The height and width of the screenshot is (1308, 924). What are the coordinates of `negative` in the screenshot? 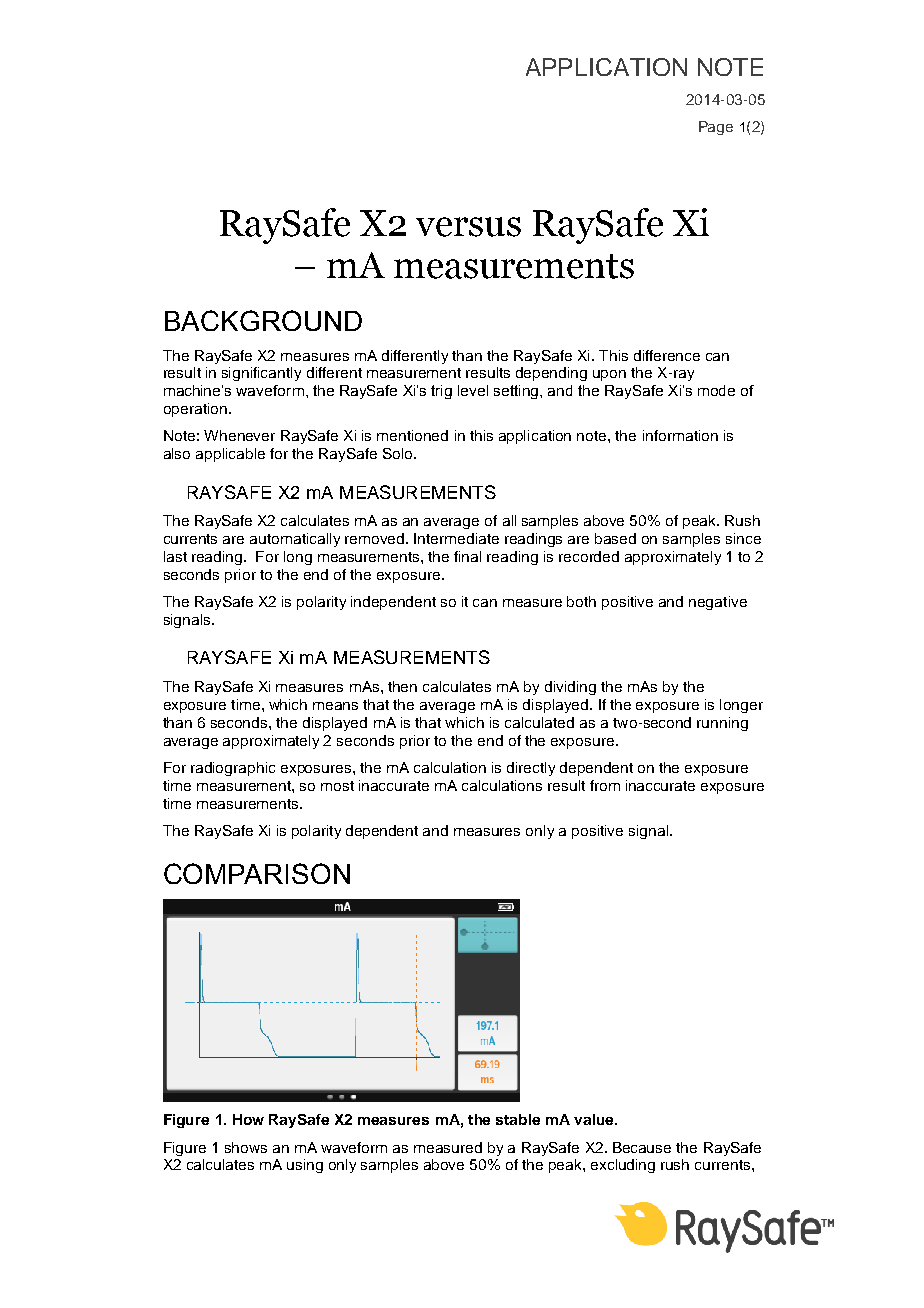 It's located at (718, 603).
